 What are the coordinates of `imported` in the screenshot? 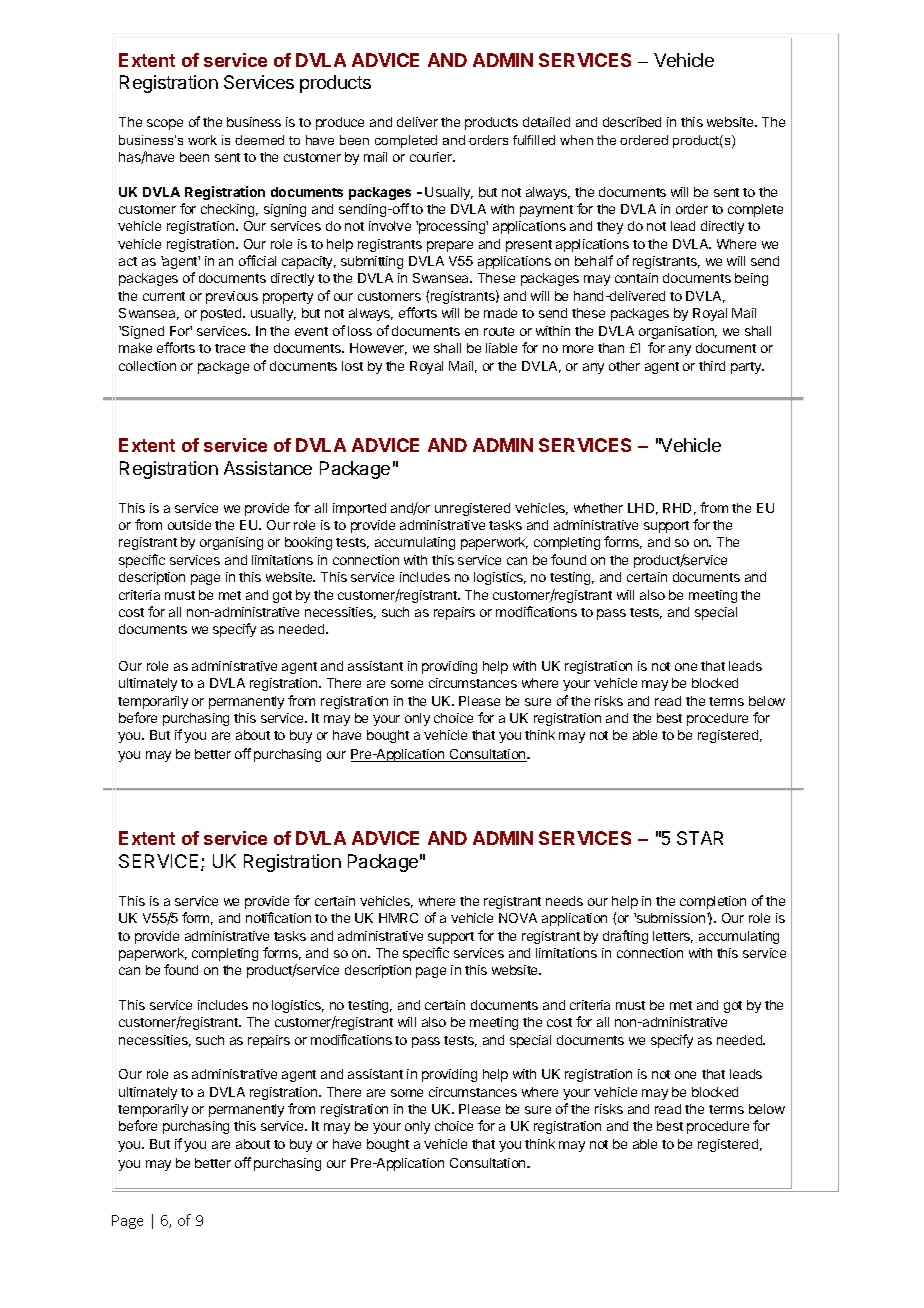 It's located at (359, 509).
